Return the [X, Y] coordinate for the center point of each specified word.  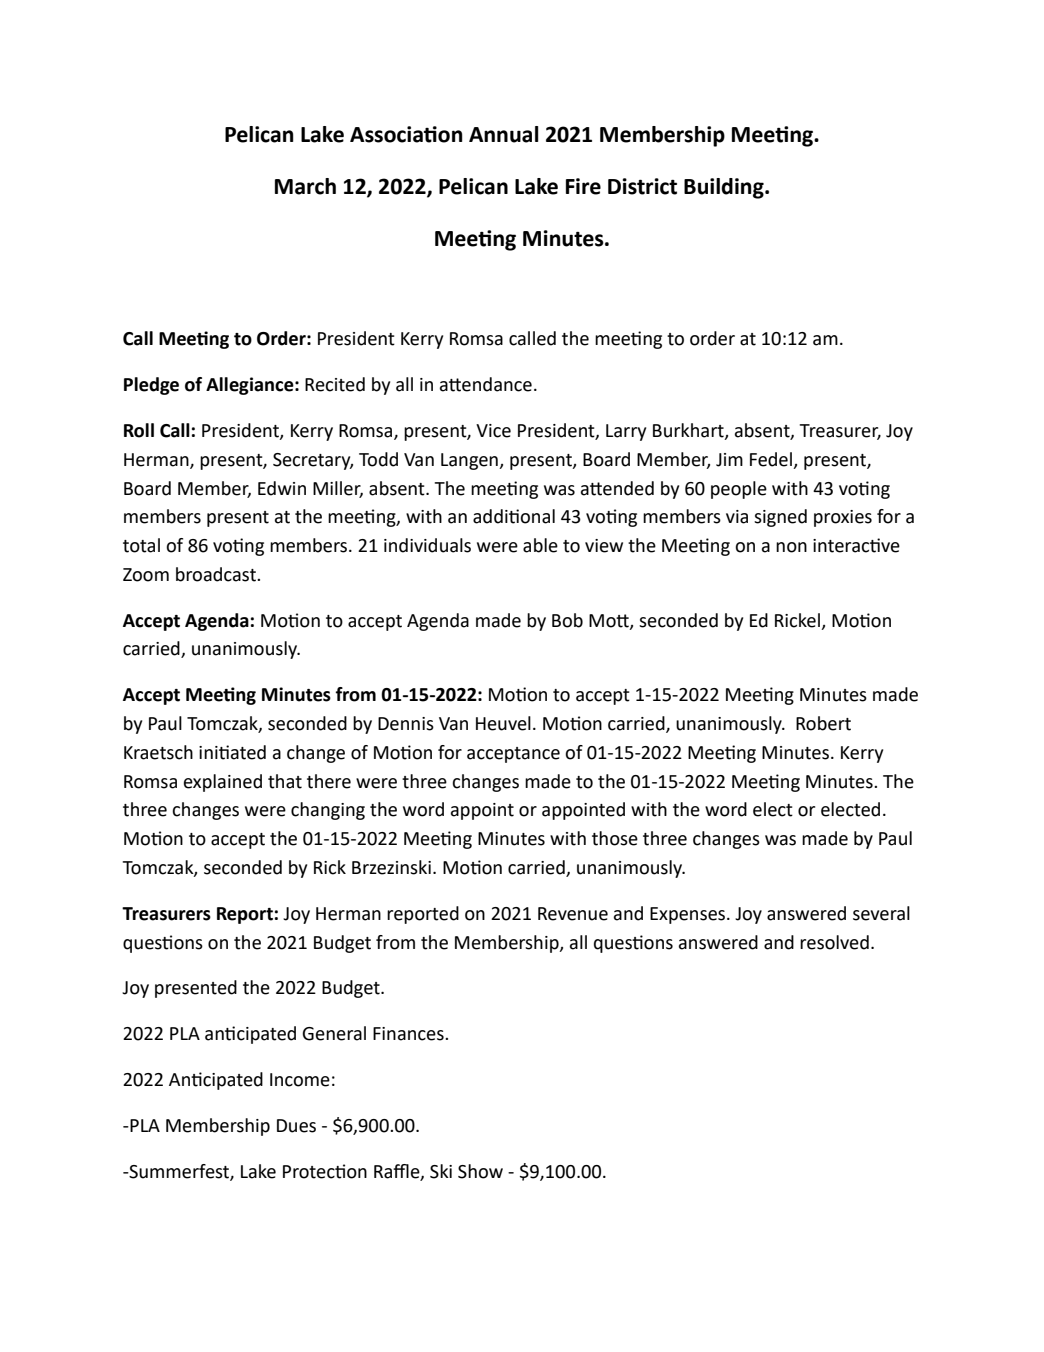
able [540, 545]
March [305, 186]
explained [223, 783]
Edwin [282, 488]
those [615, 838]
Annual [504, 134]
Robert [823, 723]
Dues [296, 1126]
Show [480, 1171]
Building [725, 188]
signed [780, 518]
